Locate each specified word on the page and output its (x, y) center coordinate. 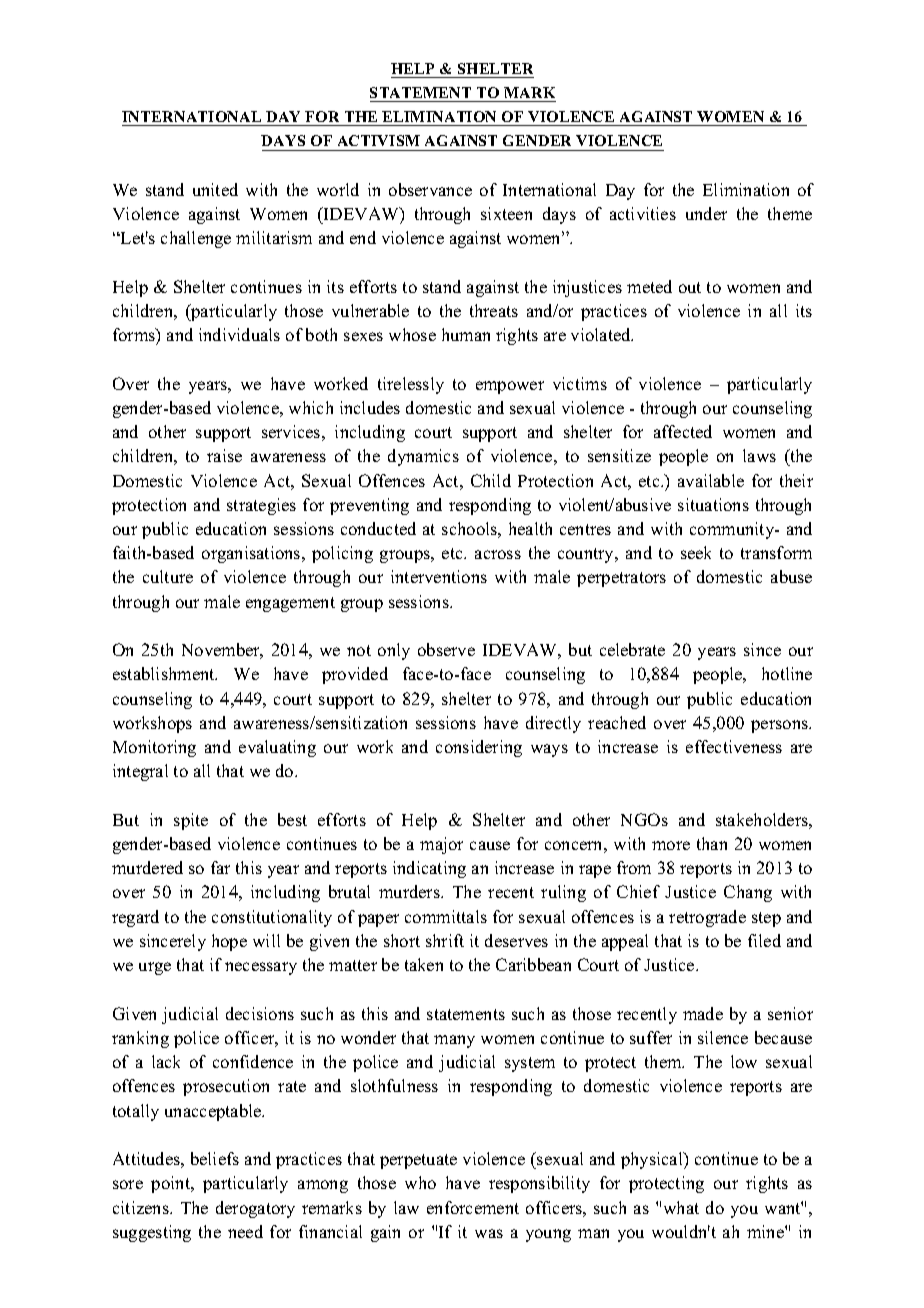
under (706, 213)
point (172, 1184)
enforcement (473, 1207)
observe (446, 649)
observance (430, 189)
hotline (787, 673)
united (215, 189)
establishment (165, 673)
